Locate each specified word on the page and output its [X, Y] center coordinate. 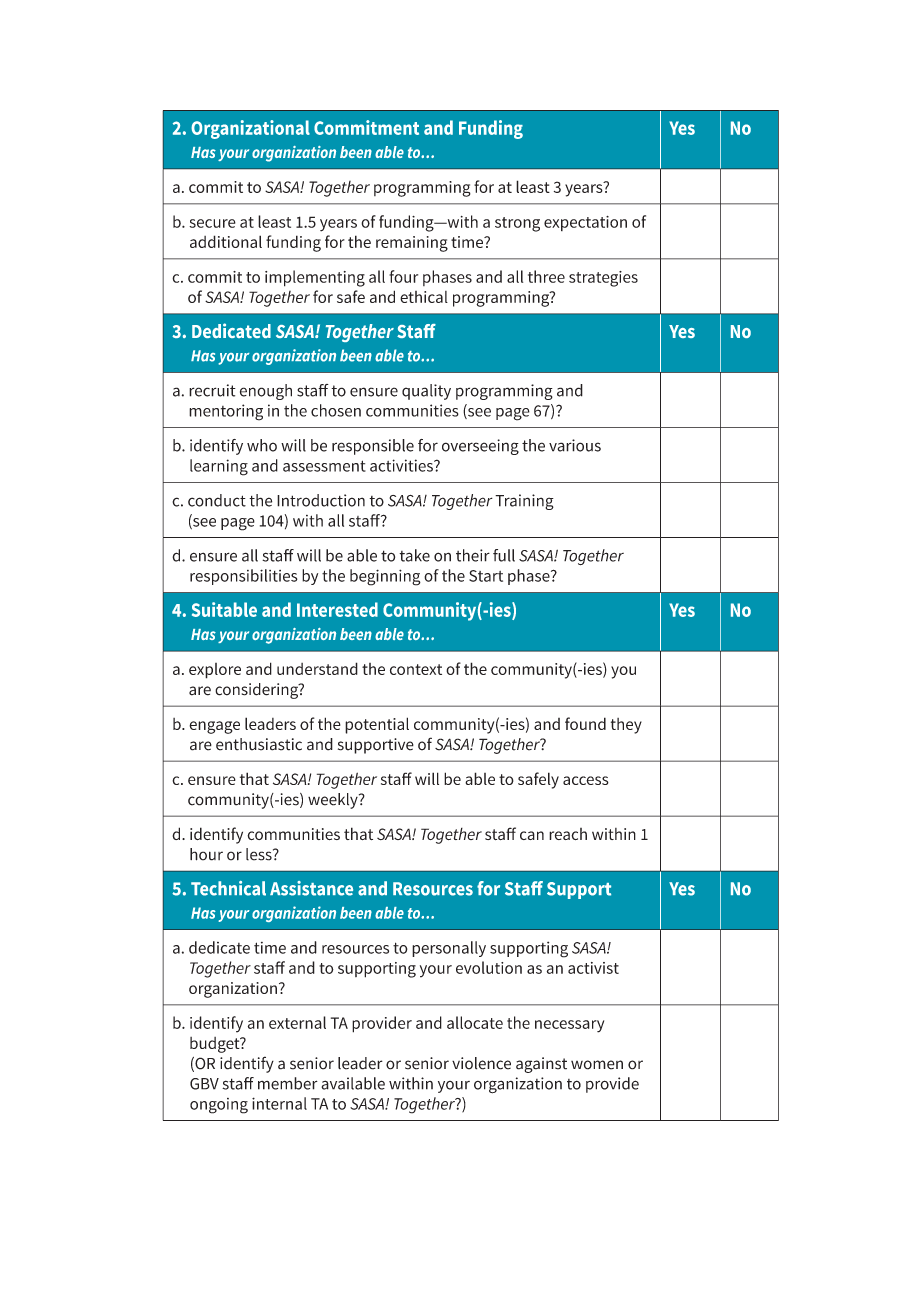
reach [568, 834]
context [416, 669]
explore [215, 671]
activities [402, 465]
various [575, 445]
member [288, 1083]
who [262, 445]
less [260, 854]
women [597, 1065]
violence [481, 1063]
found [585, 723]
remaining [412, 244]
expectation [585, 223]
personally [449, 949]
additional [226, 241]
